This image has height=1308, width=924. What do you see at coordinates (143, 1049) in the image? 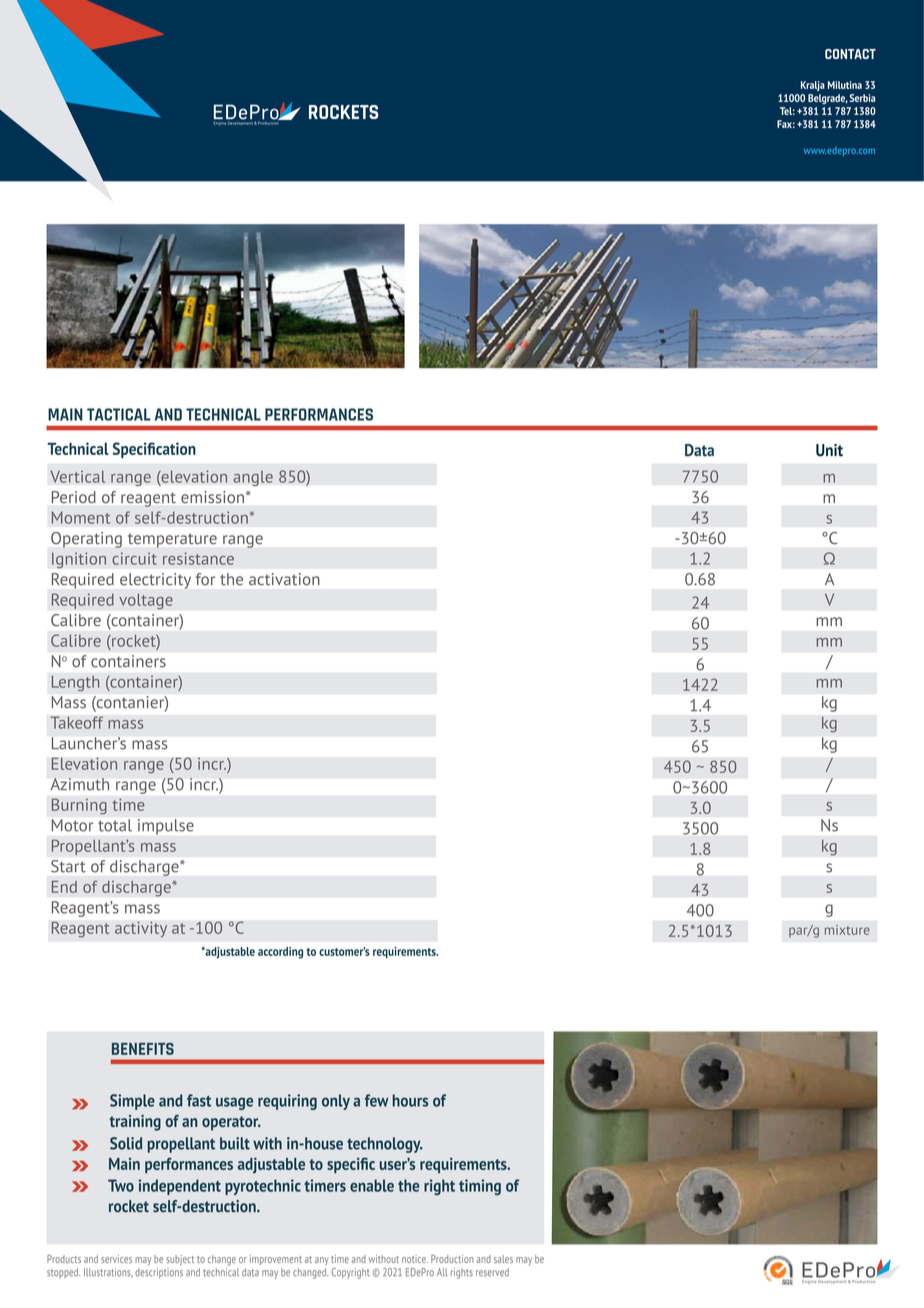
I see `BENEFITS` at bounding box center [143, 1049].
